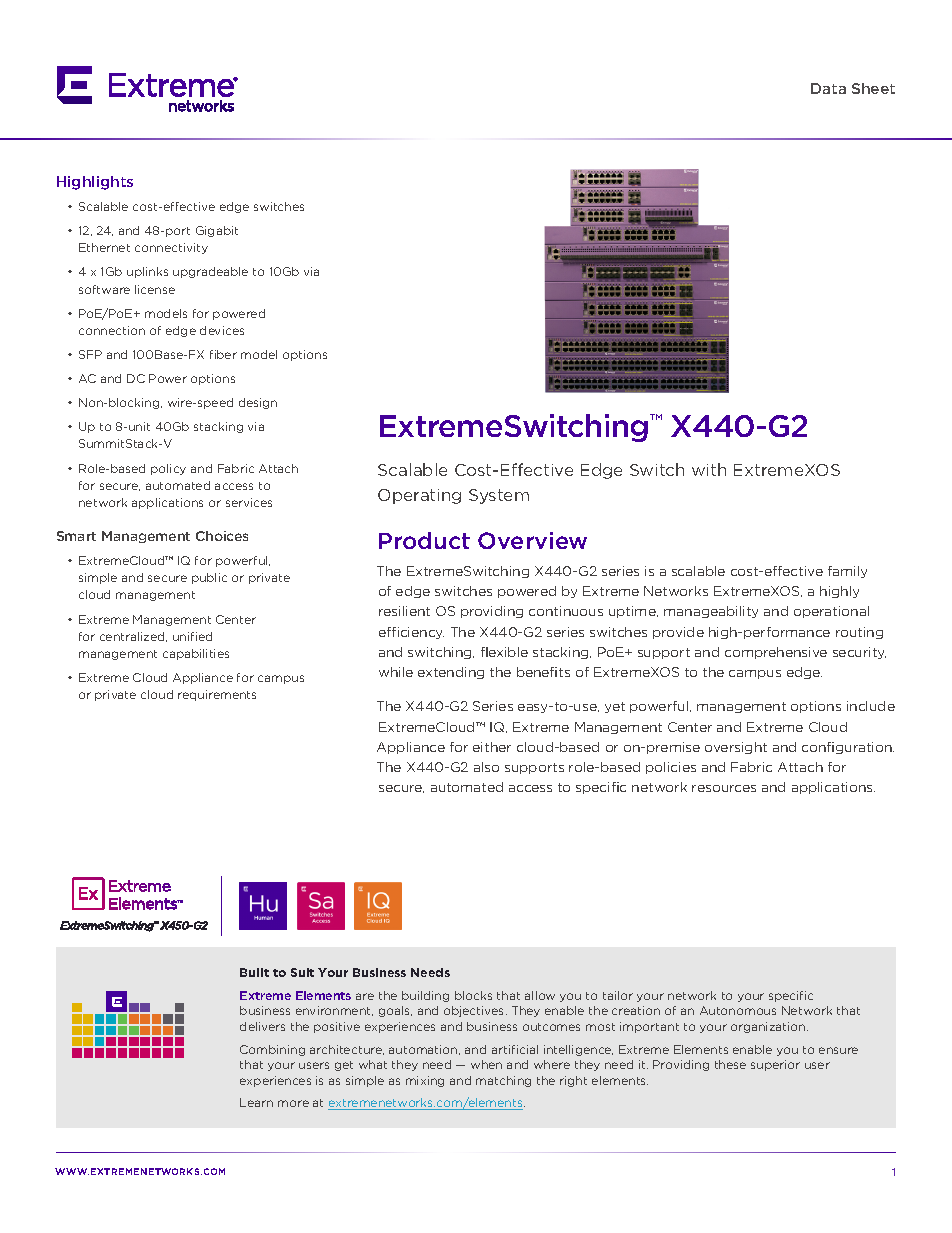 The width and height of the screenshot is (952, 1233). What do you see at coordinates (404, 611) in the screenshot?
I see `resilient` at bounding box center [404, 611].
